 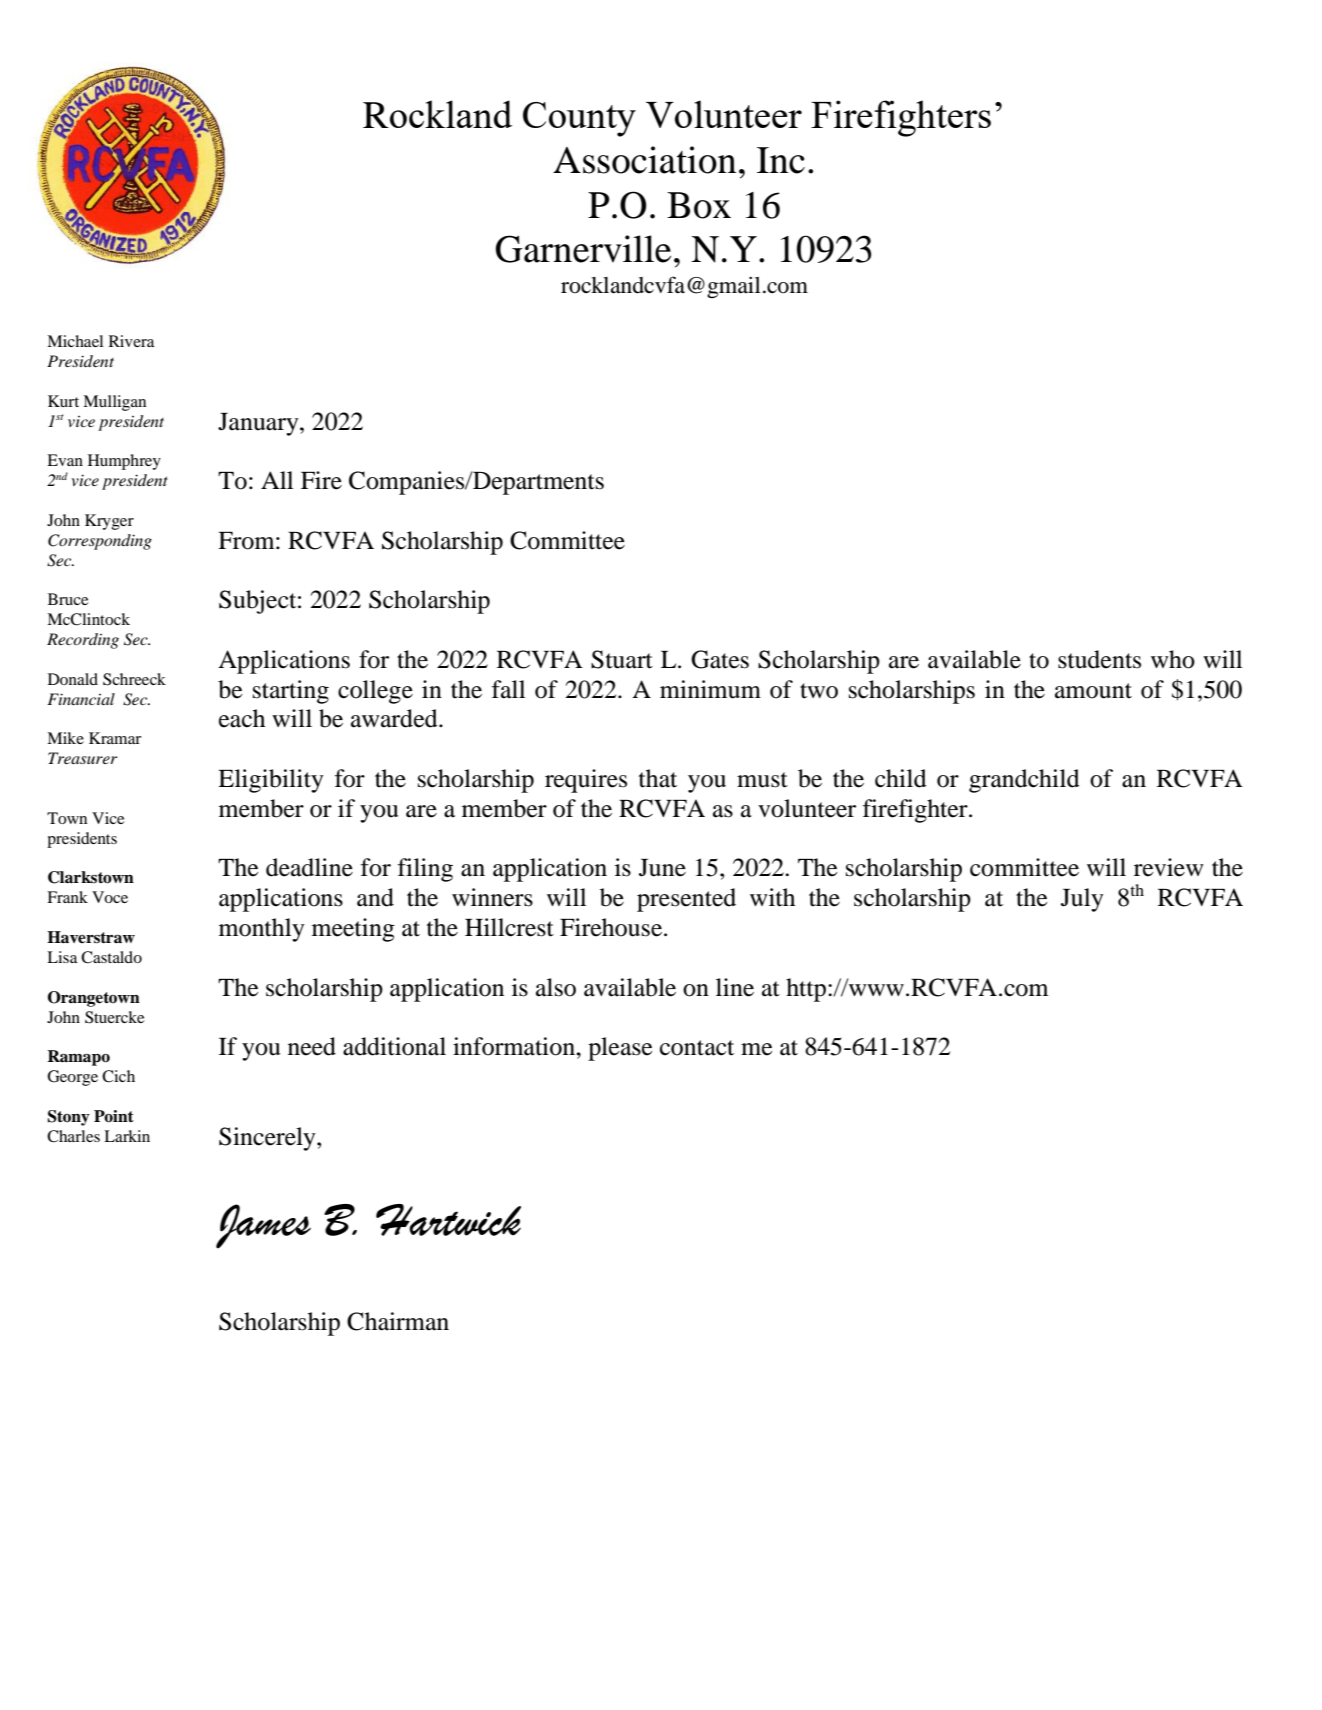 What do you see at coordinates (699, 205) in the screenshot?
I see `Box` at bounding box center [699, 205].
